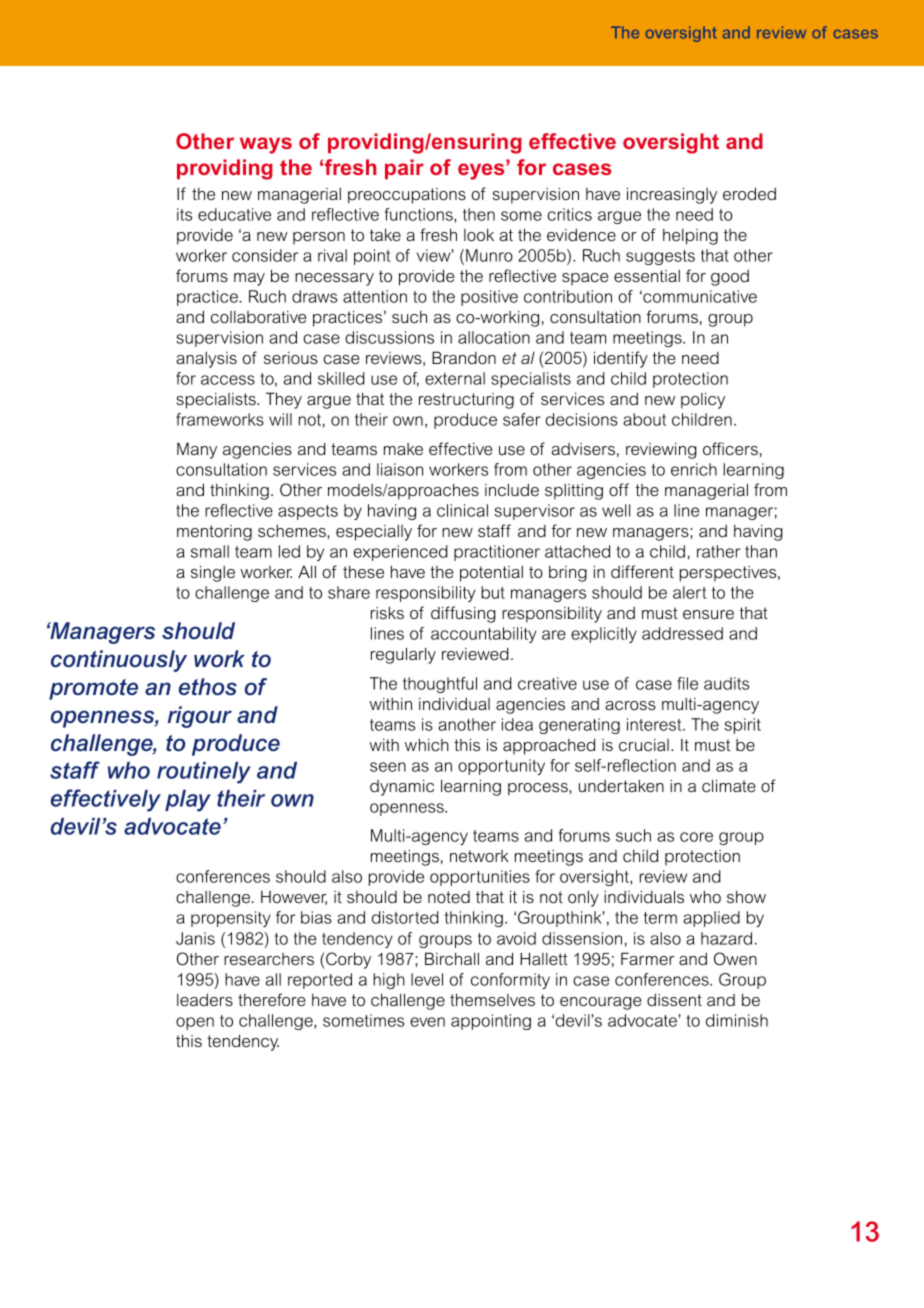 The image size is (924, 1308). I want to click on leaders, so click(205, 999).
